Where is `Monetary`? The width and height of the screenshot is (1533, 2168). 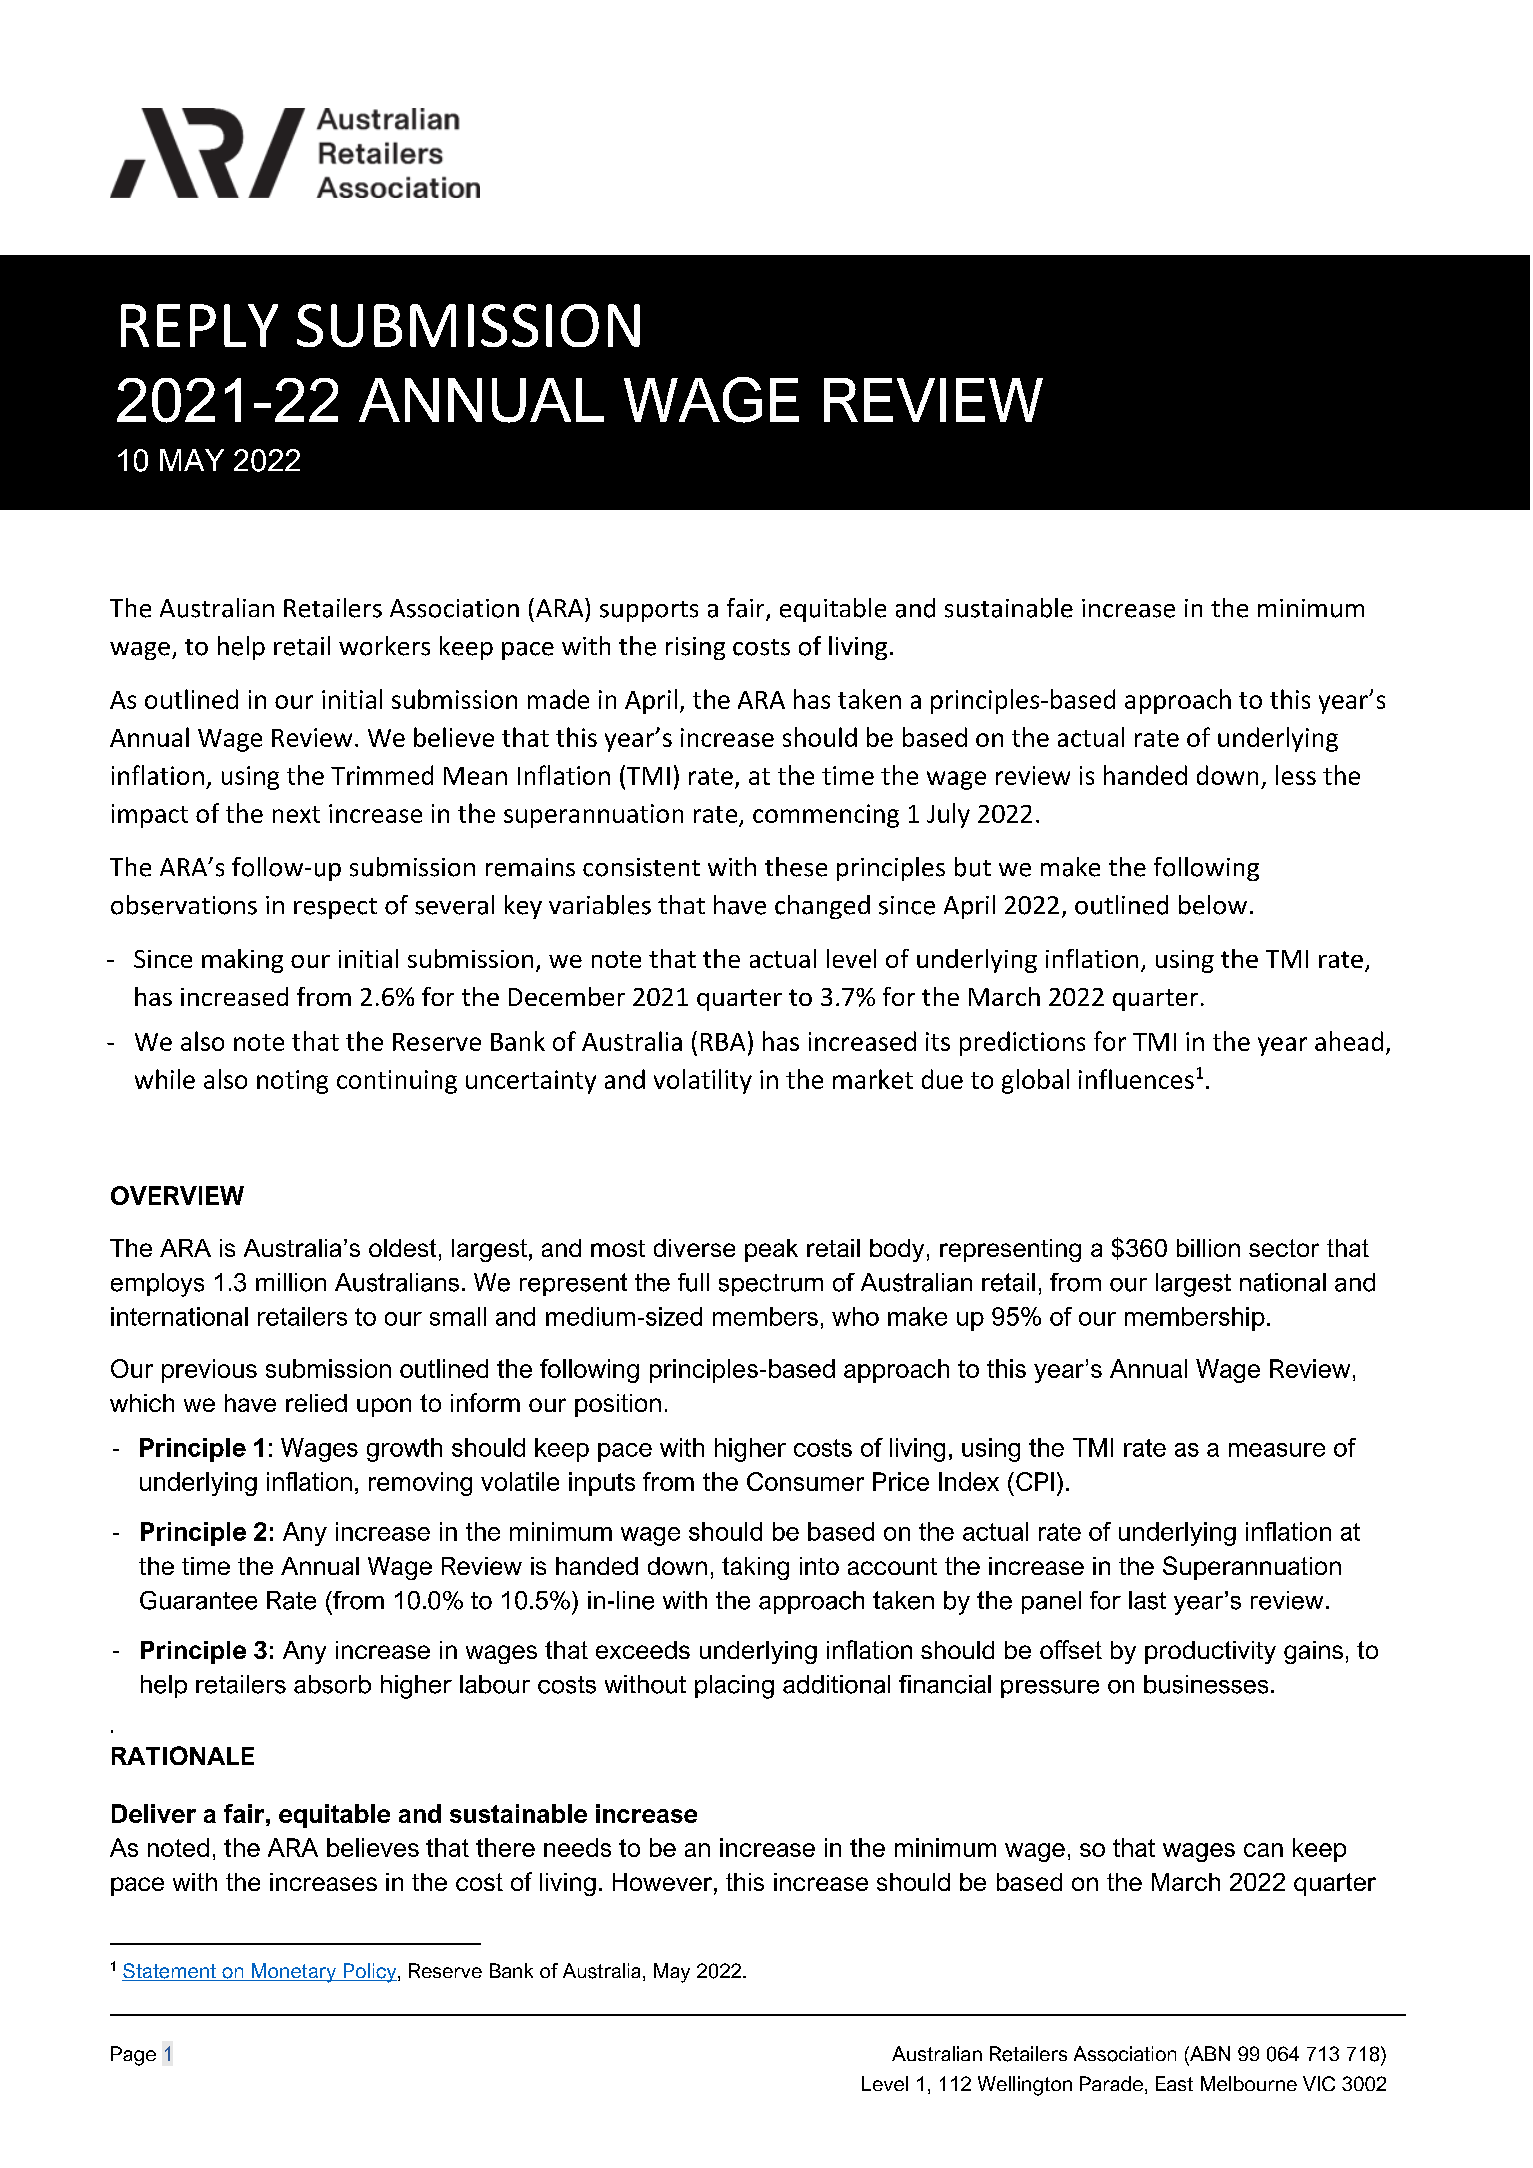 Monetary is located at coordinates (294, 1973).
